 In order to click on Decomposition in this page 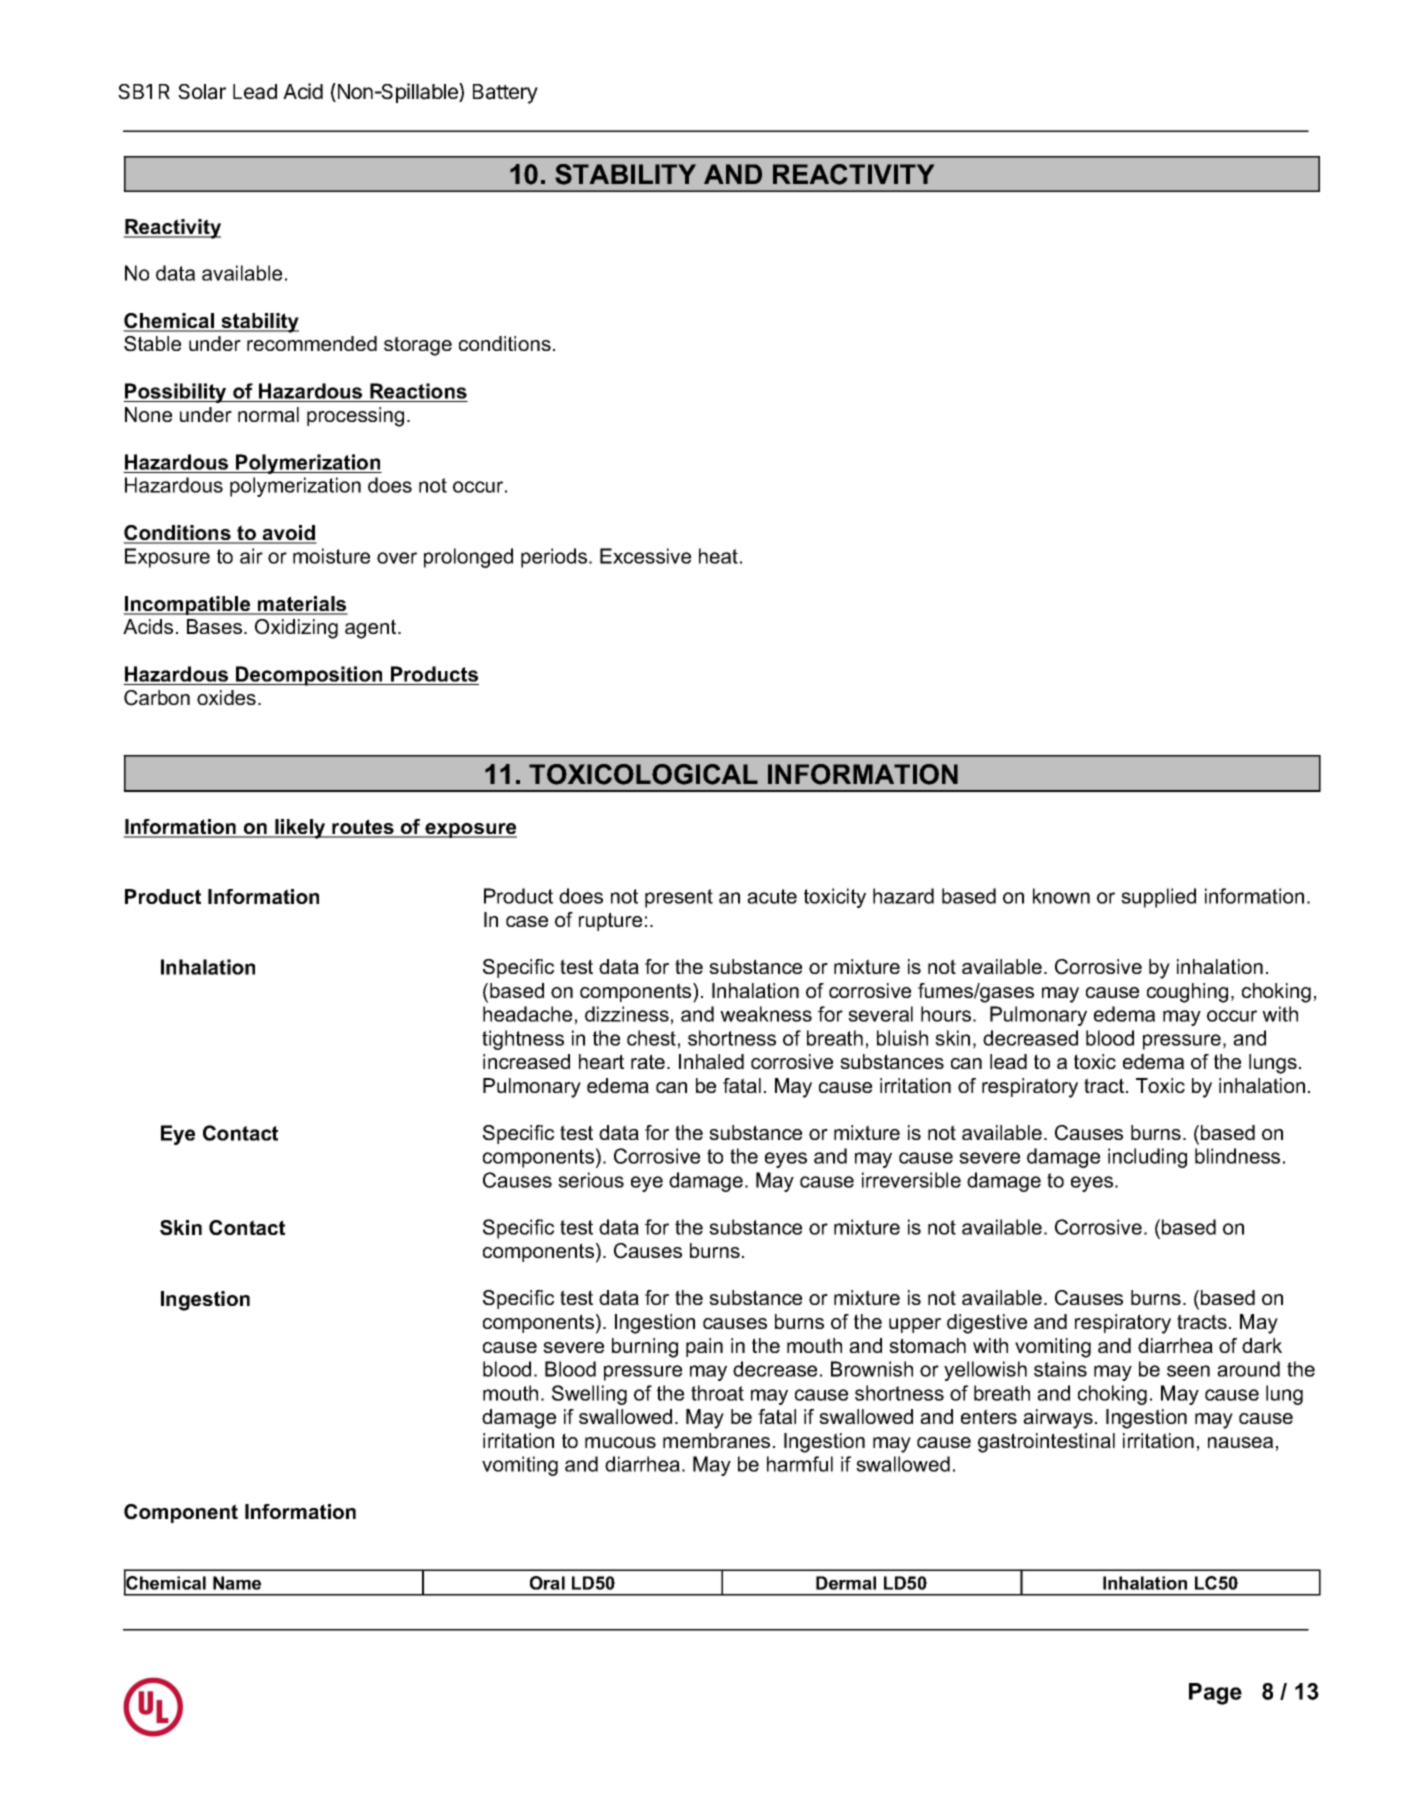, I will do `click(309, 676)`.
